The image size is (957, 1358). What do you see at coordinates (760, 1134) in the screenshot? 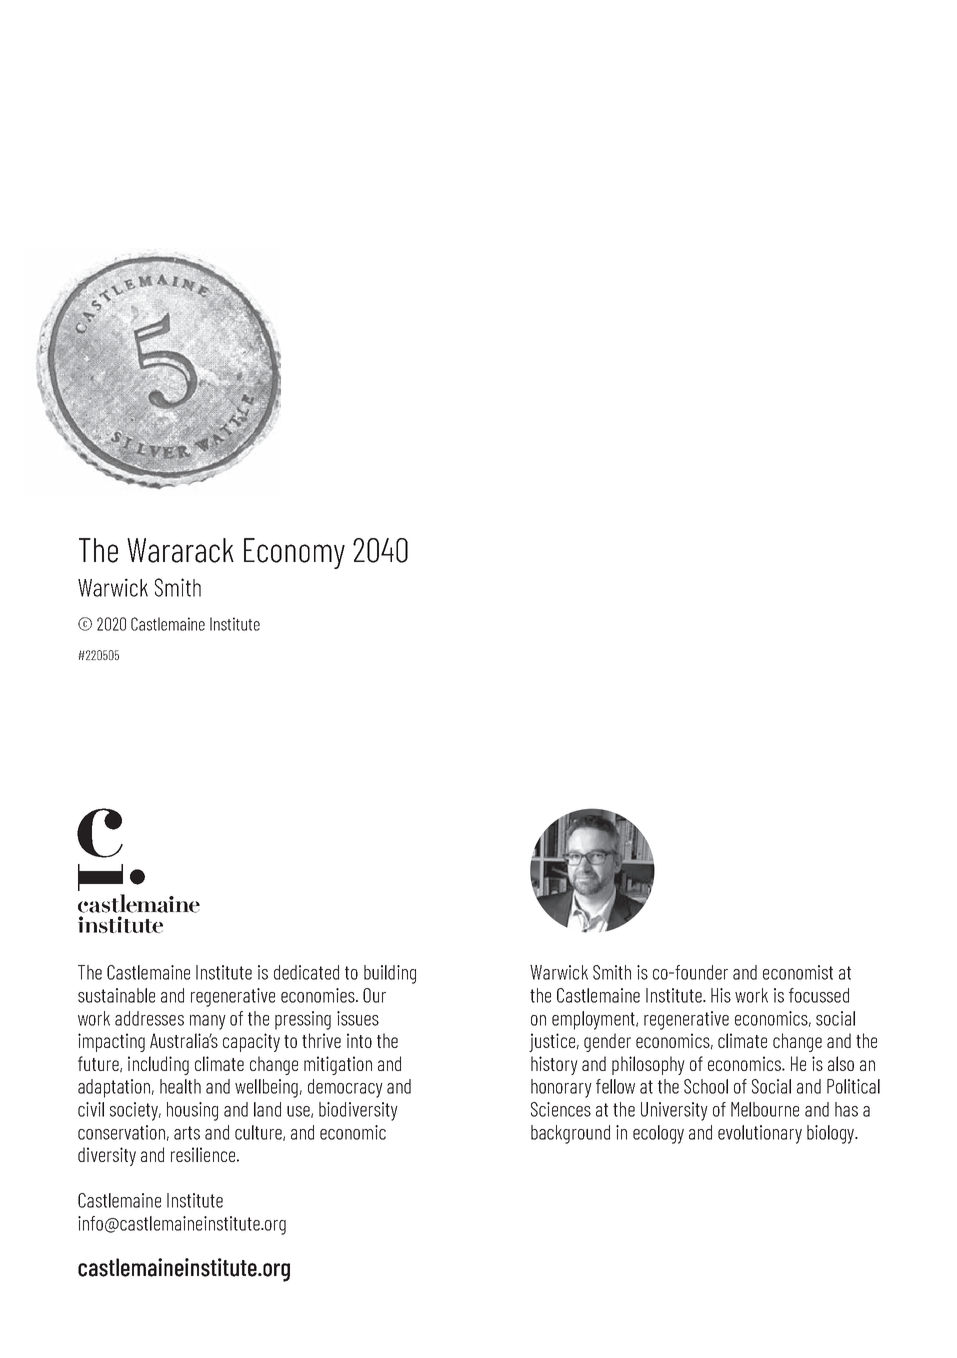
I see `evolutionary` at bounding box center [760, 1134].
